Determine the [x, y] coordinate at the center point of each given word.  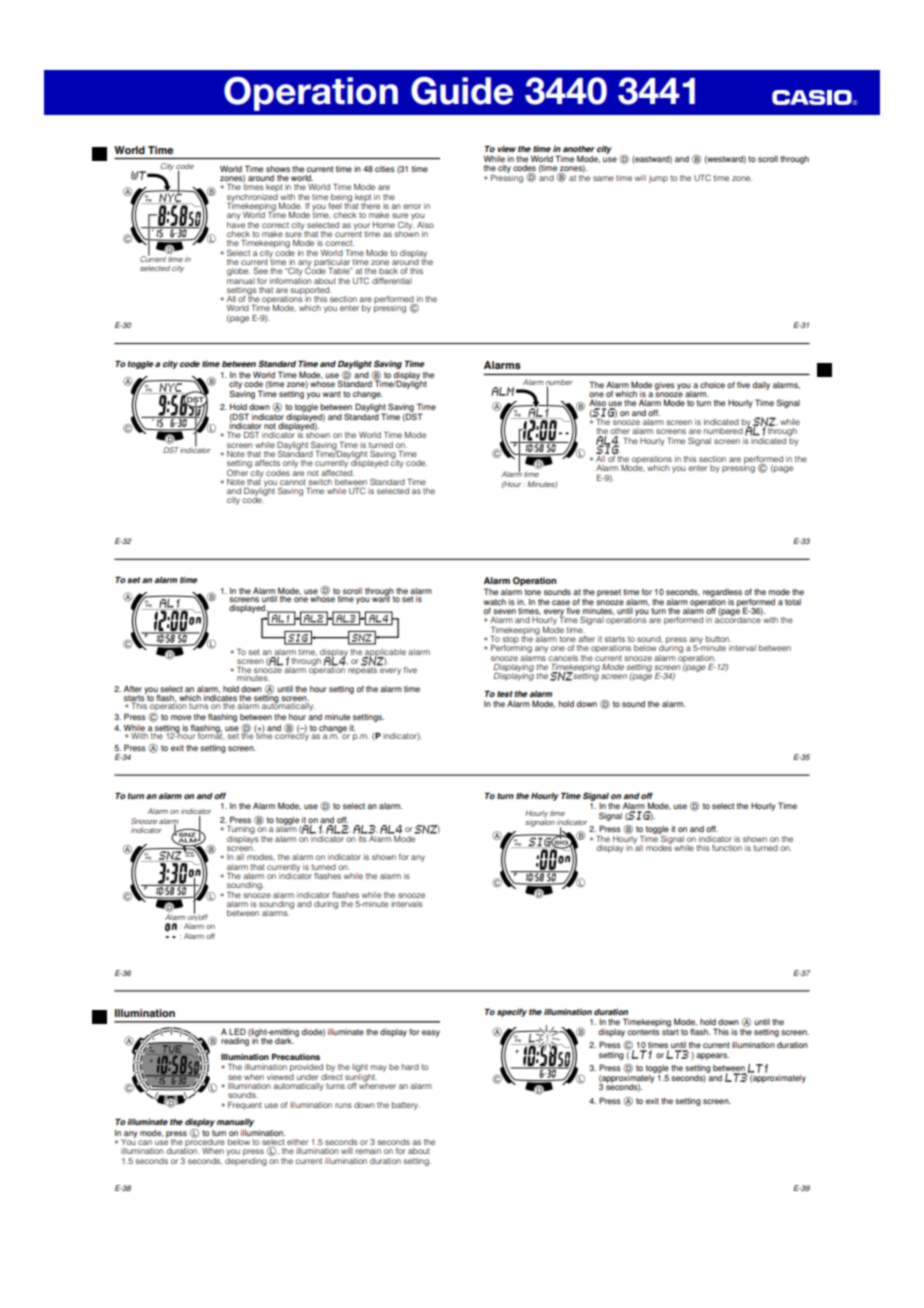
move [181, 717]
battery [406, 1106]
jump [658, 179]
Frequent [245, 1106]
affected [337, 471]
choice [712, 385]
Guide [462, 91]
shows [278, 169]
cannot [293, 482]
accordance [738, 619]
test [505, 694]
